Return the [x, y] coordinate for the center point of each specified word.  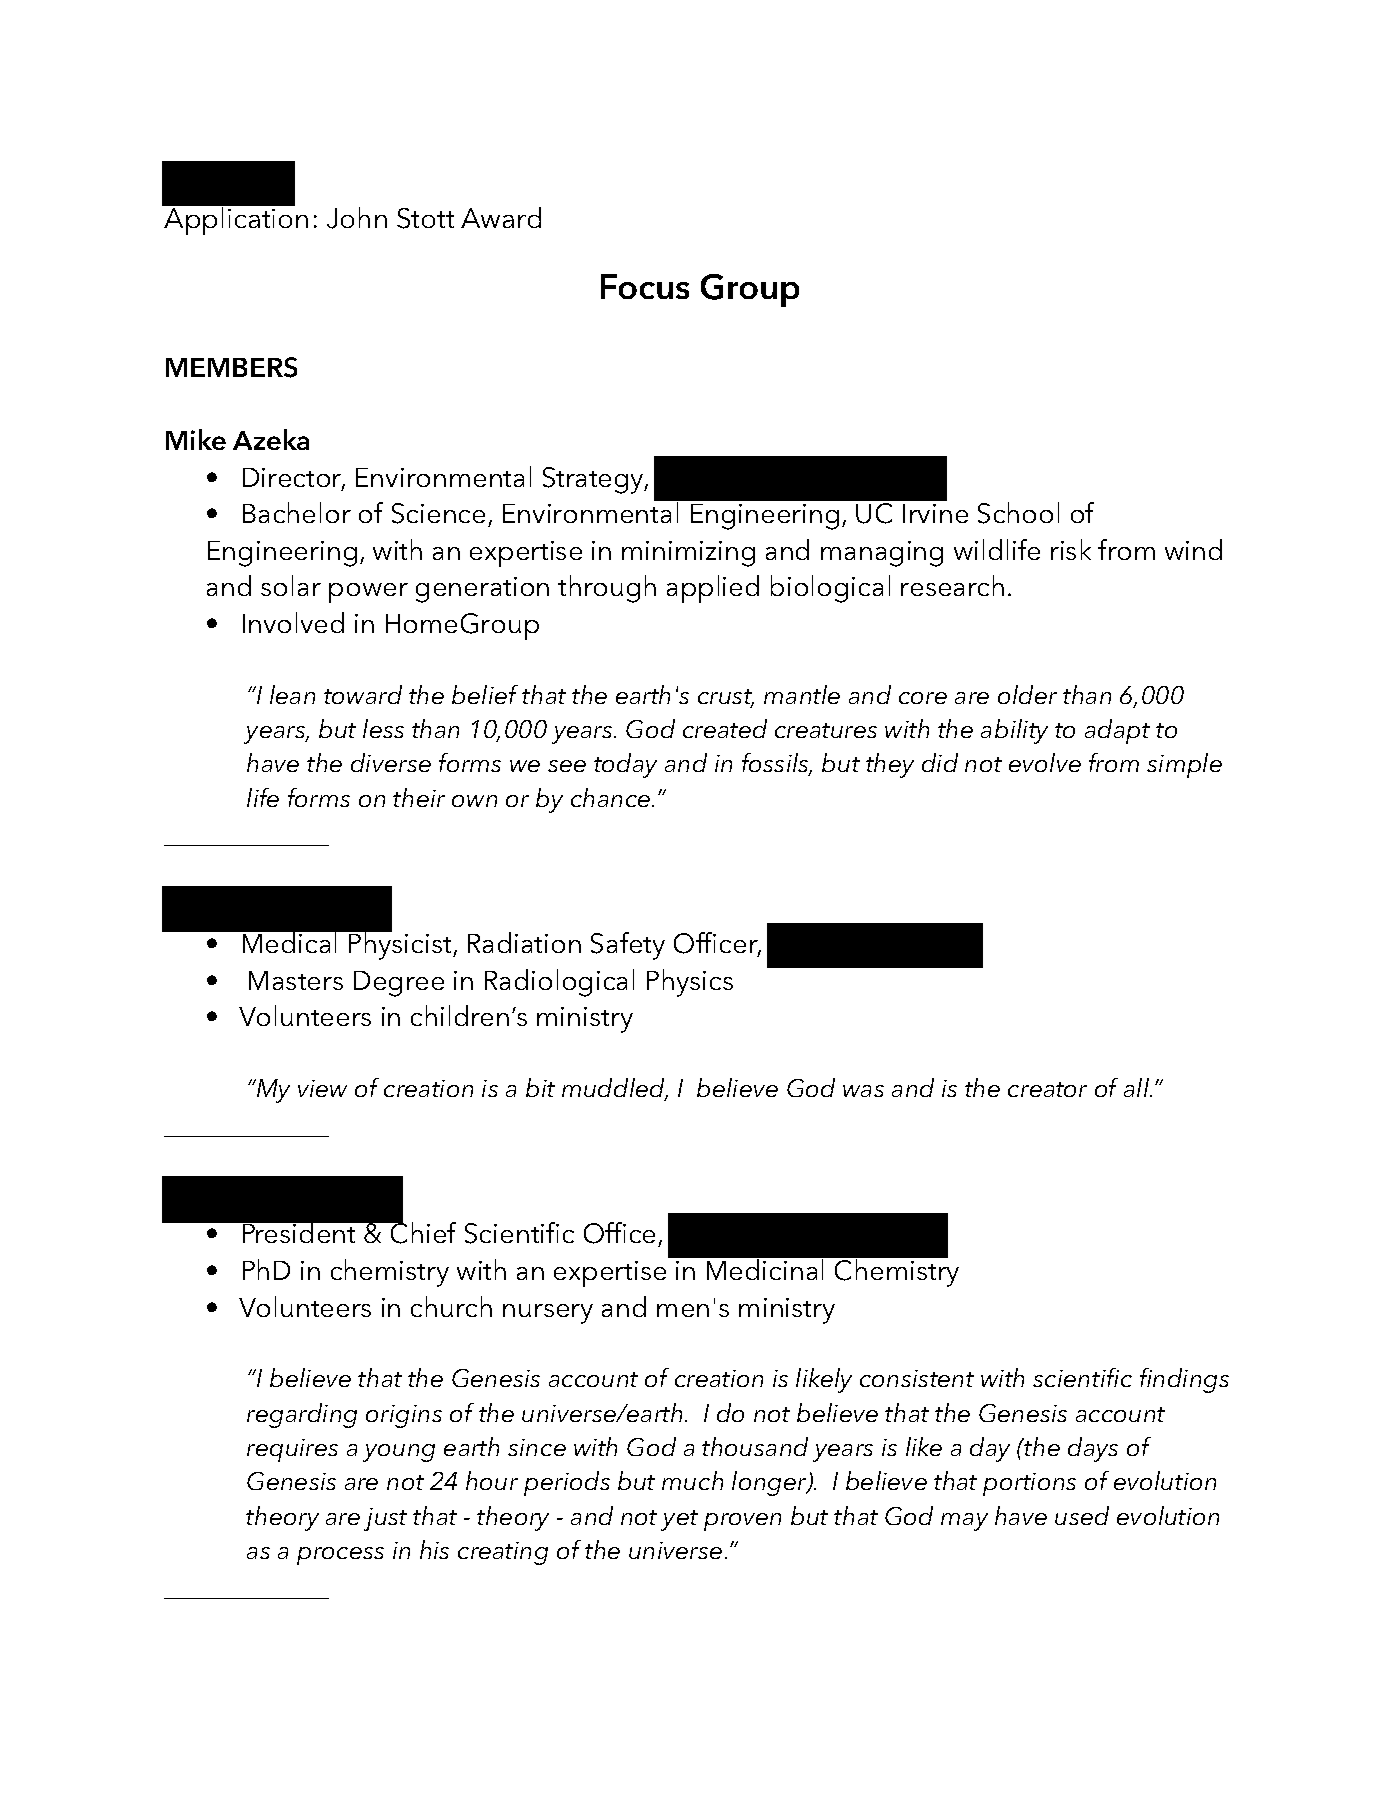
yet [679, 1520]
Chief [422, 1232]
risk [1071, 549]
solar [291, 585]
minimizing [688, 554]
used [1082, 1515]
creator [1047, 1089]
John [357, 218]
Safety [628, 946]
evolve [1045, 762]
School [1018, 513]
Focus [645, 286]
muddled [615, 1089]
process [340, 1556]
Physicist [400, 945]
